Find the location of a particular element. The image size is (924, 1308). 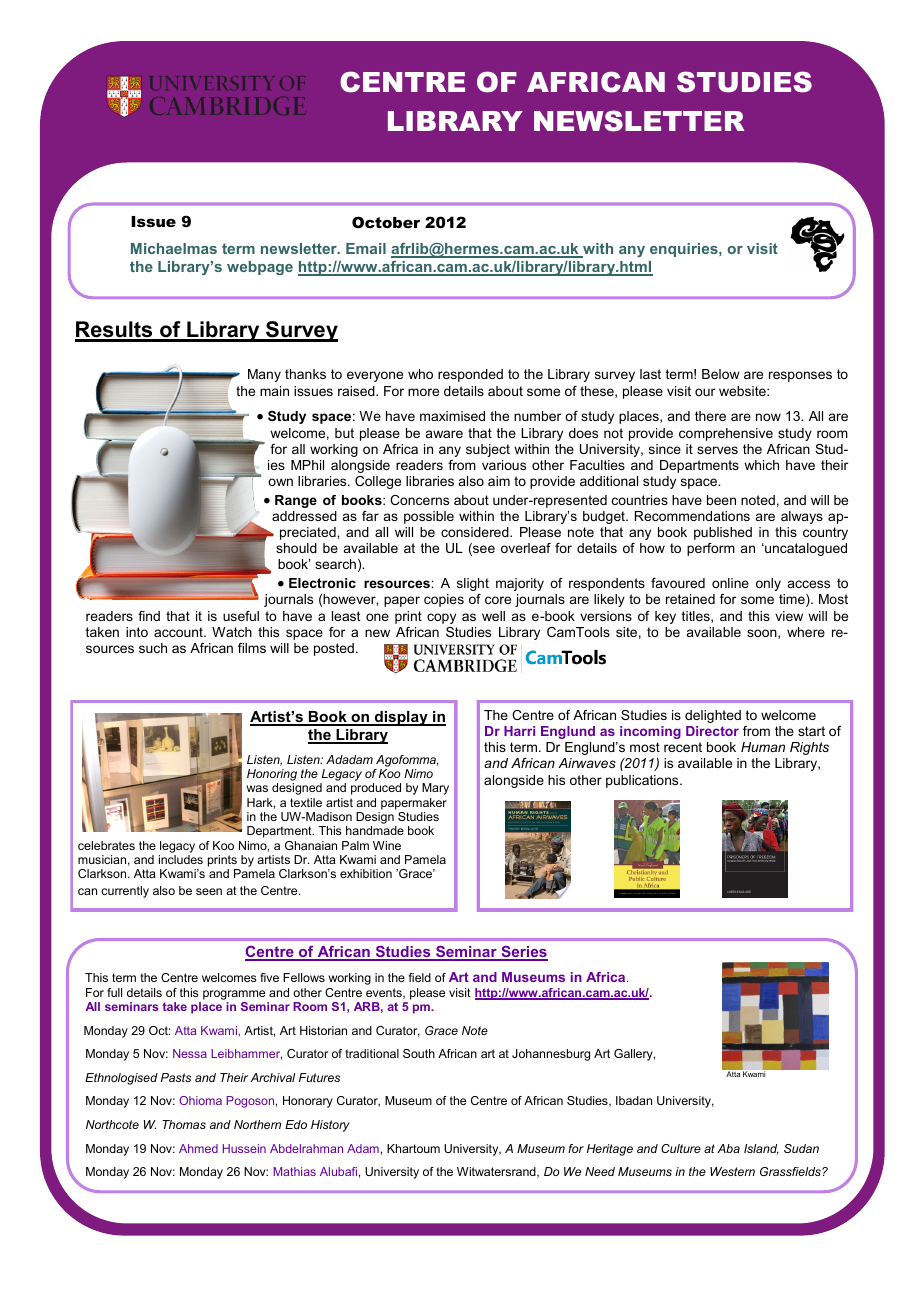

Below is located at coordinates (721, 374).
